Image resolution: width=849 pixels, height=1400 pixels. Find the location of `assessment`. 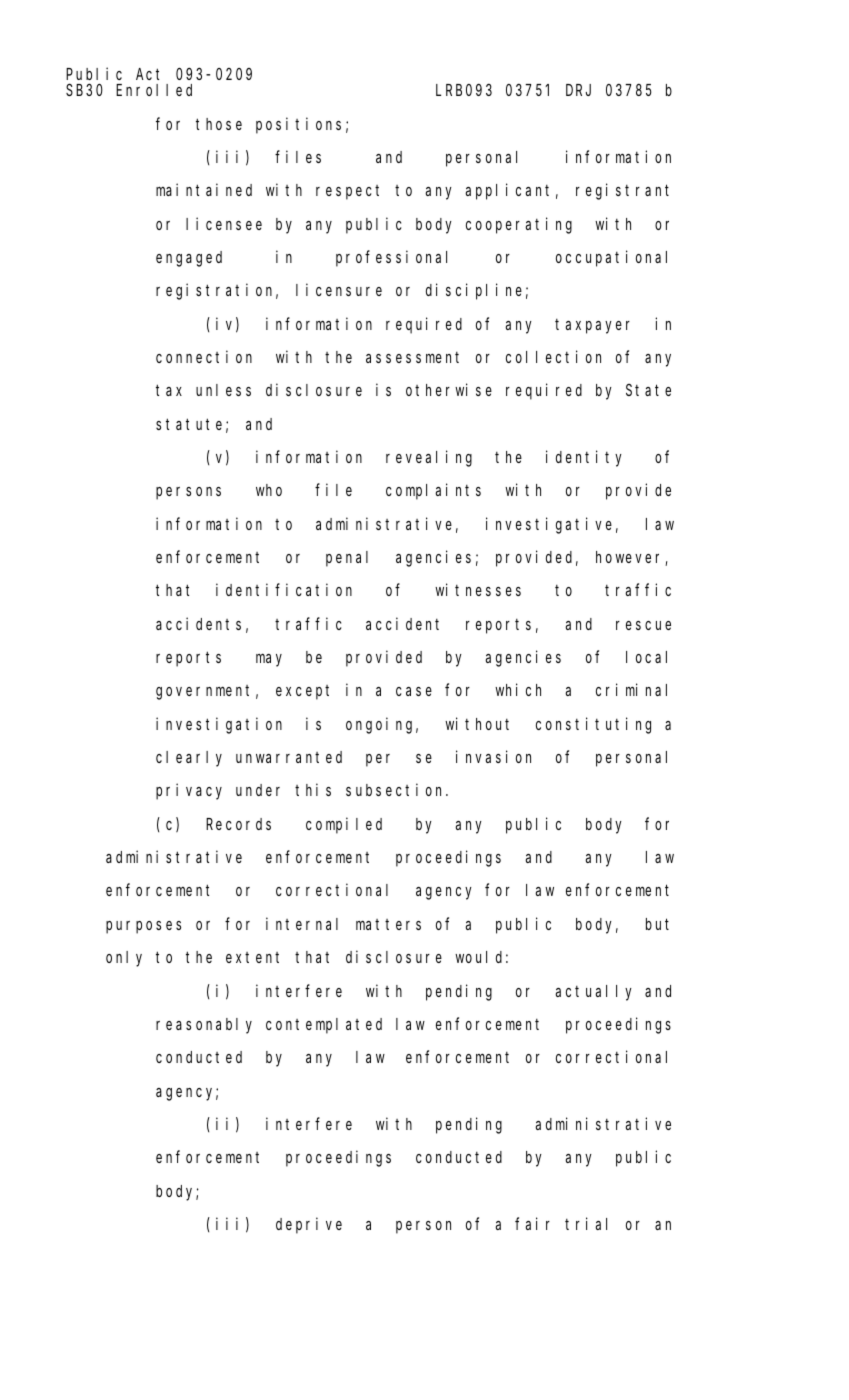

assessment is located at coordinates (412, 357).
